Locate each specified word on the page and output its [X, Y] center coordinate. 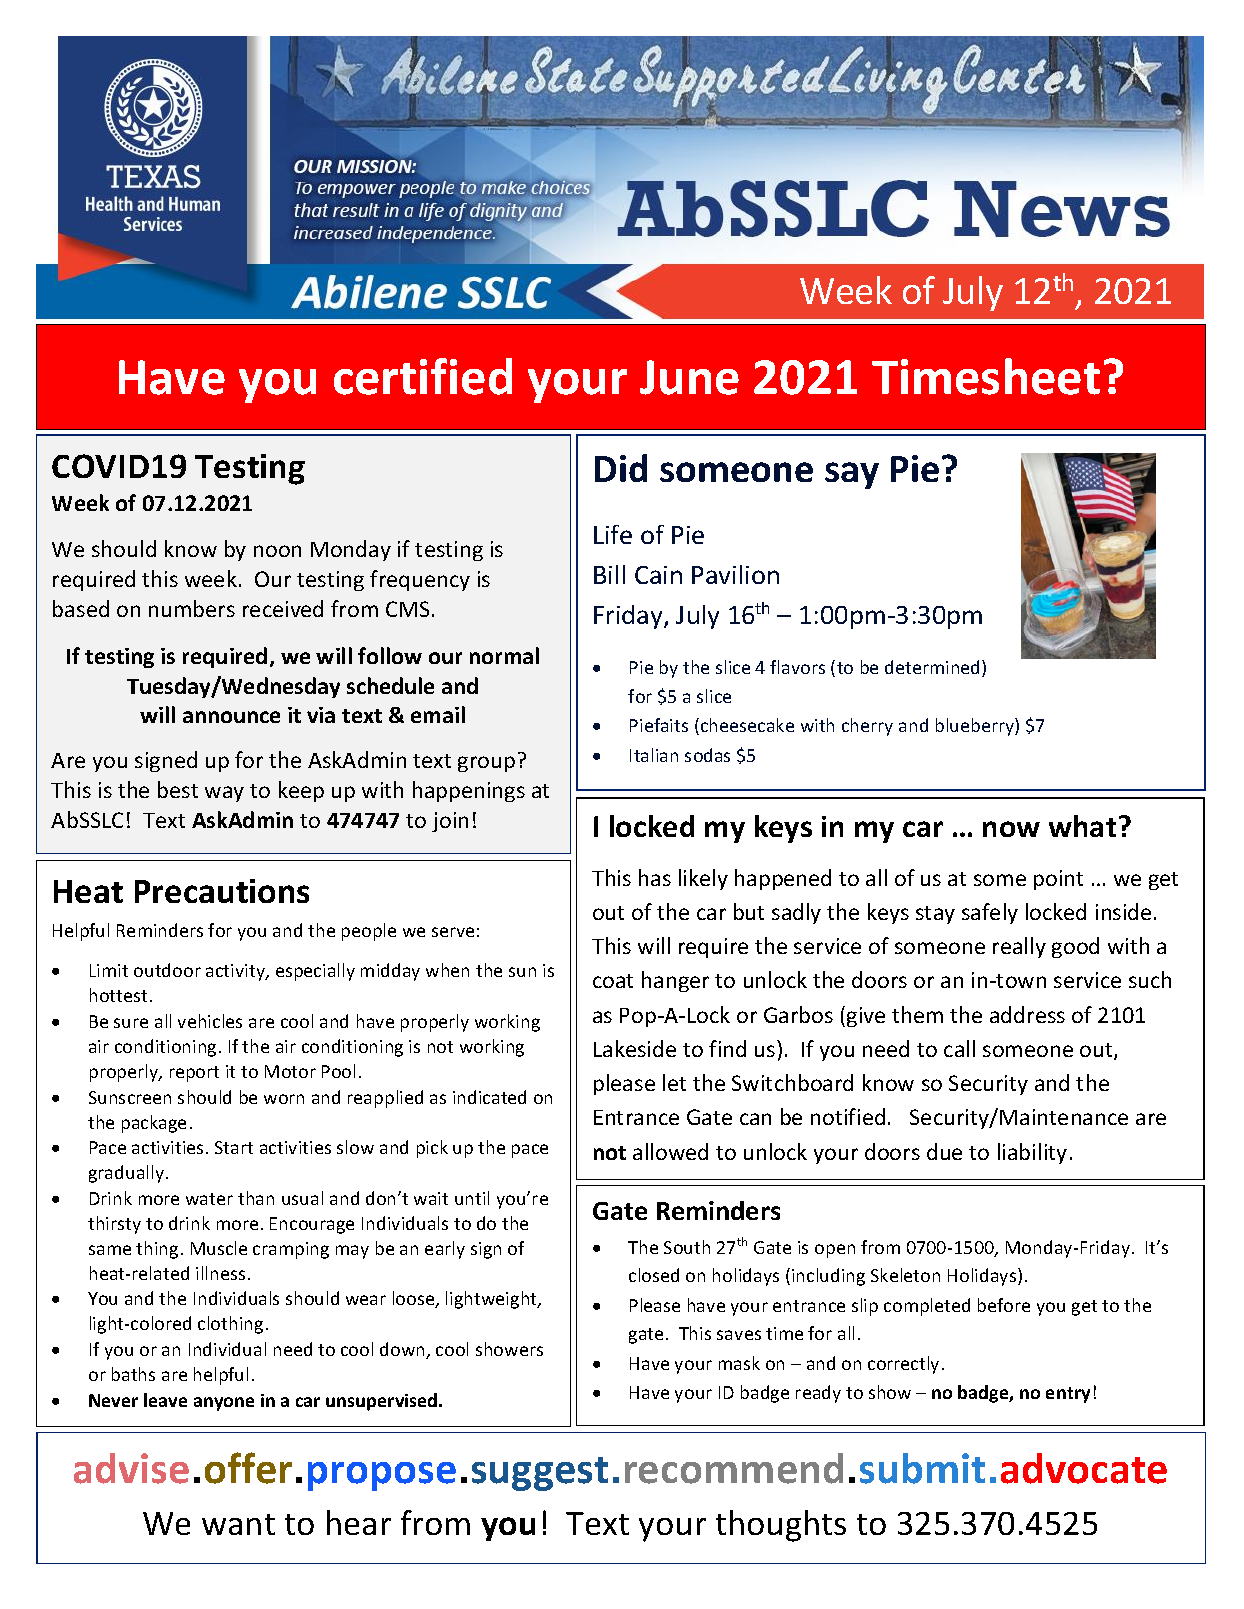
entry [1068, 1395]
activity [236, 972]
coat [613, 981]
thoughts [781, 1526]
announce [231, 717]
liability [1032, 1153]
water [209, 1199]
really [1019, 947]
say [852, 475]
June [689, 377]
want [238, 1524]
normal [504, 655]
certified [423, 376]
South [687, 1247]
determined [932, 667]
